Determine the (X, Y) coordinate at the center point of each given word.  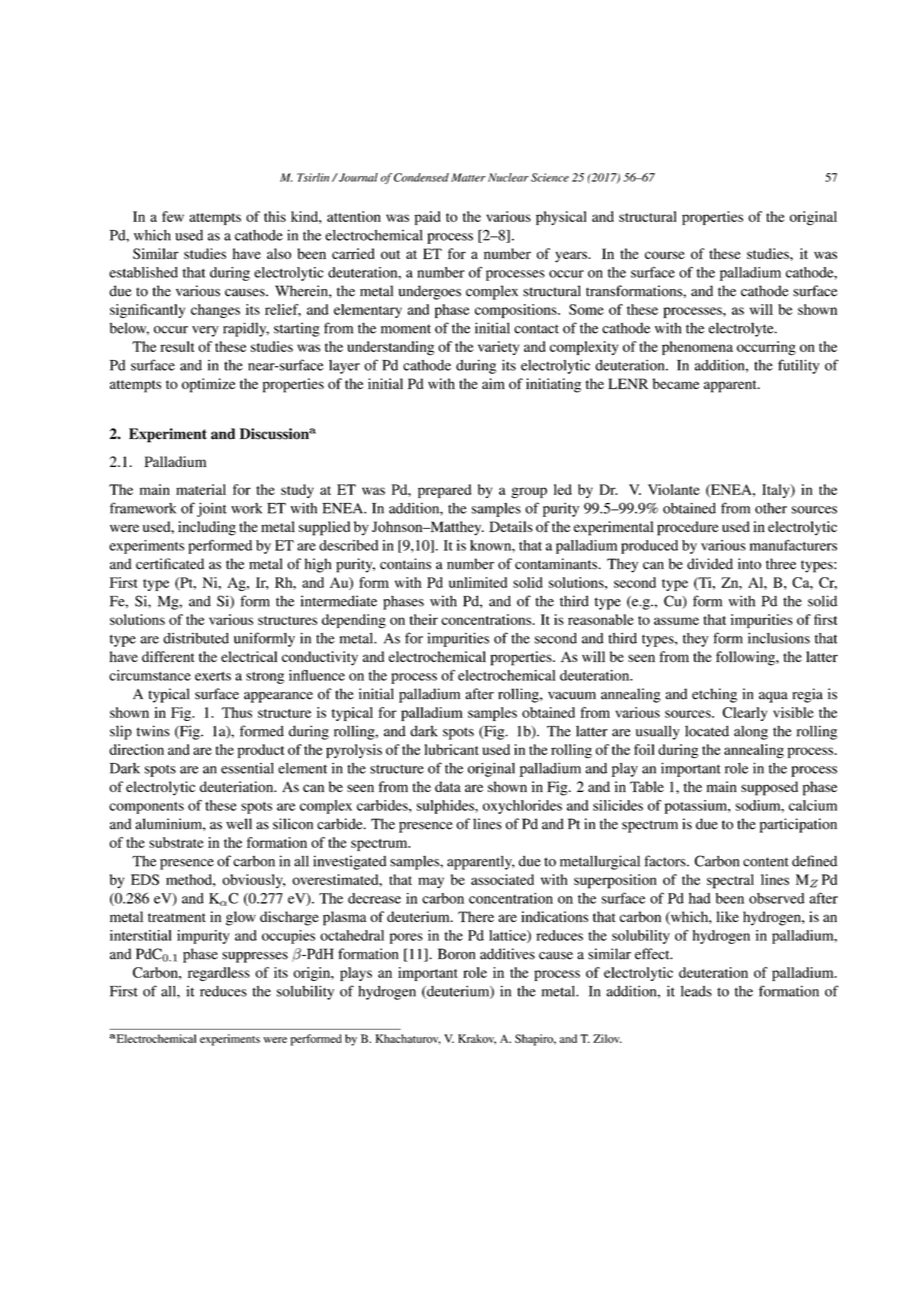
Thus (237, 712)
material (201, 489)
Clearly (745, 714)
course (665, 255)
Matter (468, 177)
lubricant (451, 749)
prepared (444, 491)
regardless (219, 974)
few (173, 216)
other (771, 508)
